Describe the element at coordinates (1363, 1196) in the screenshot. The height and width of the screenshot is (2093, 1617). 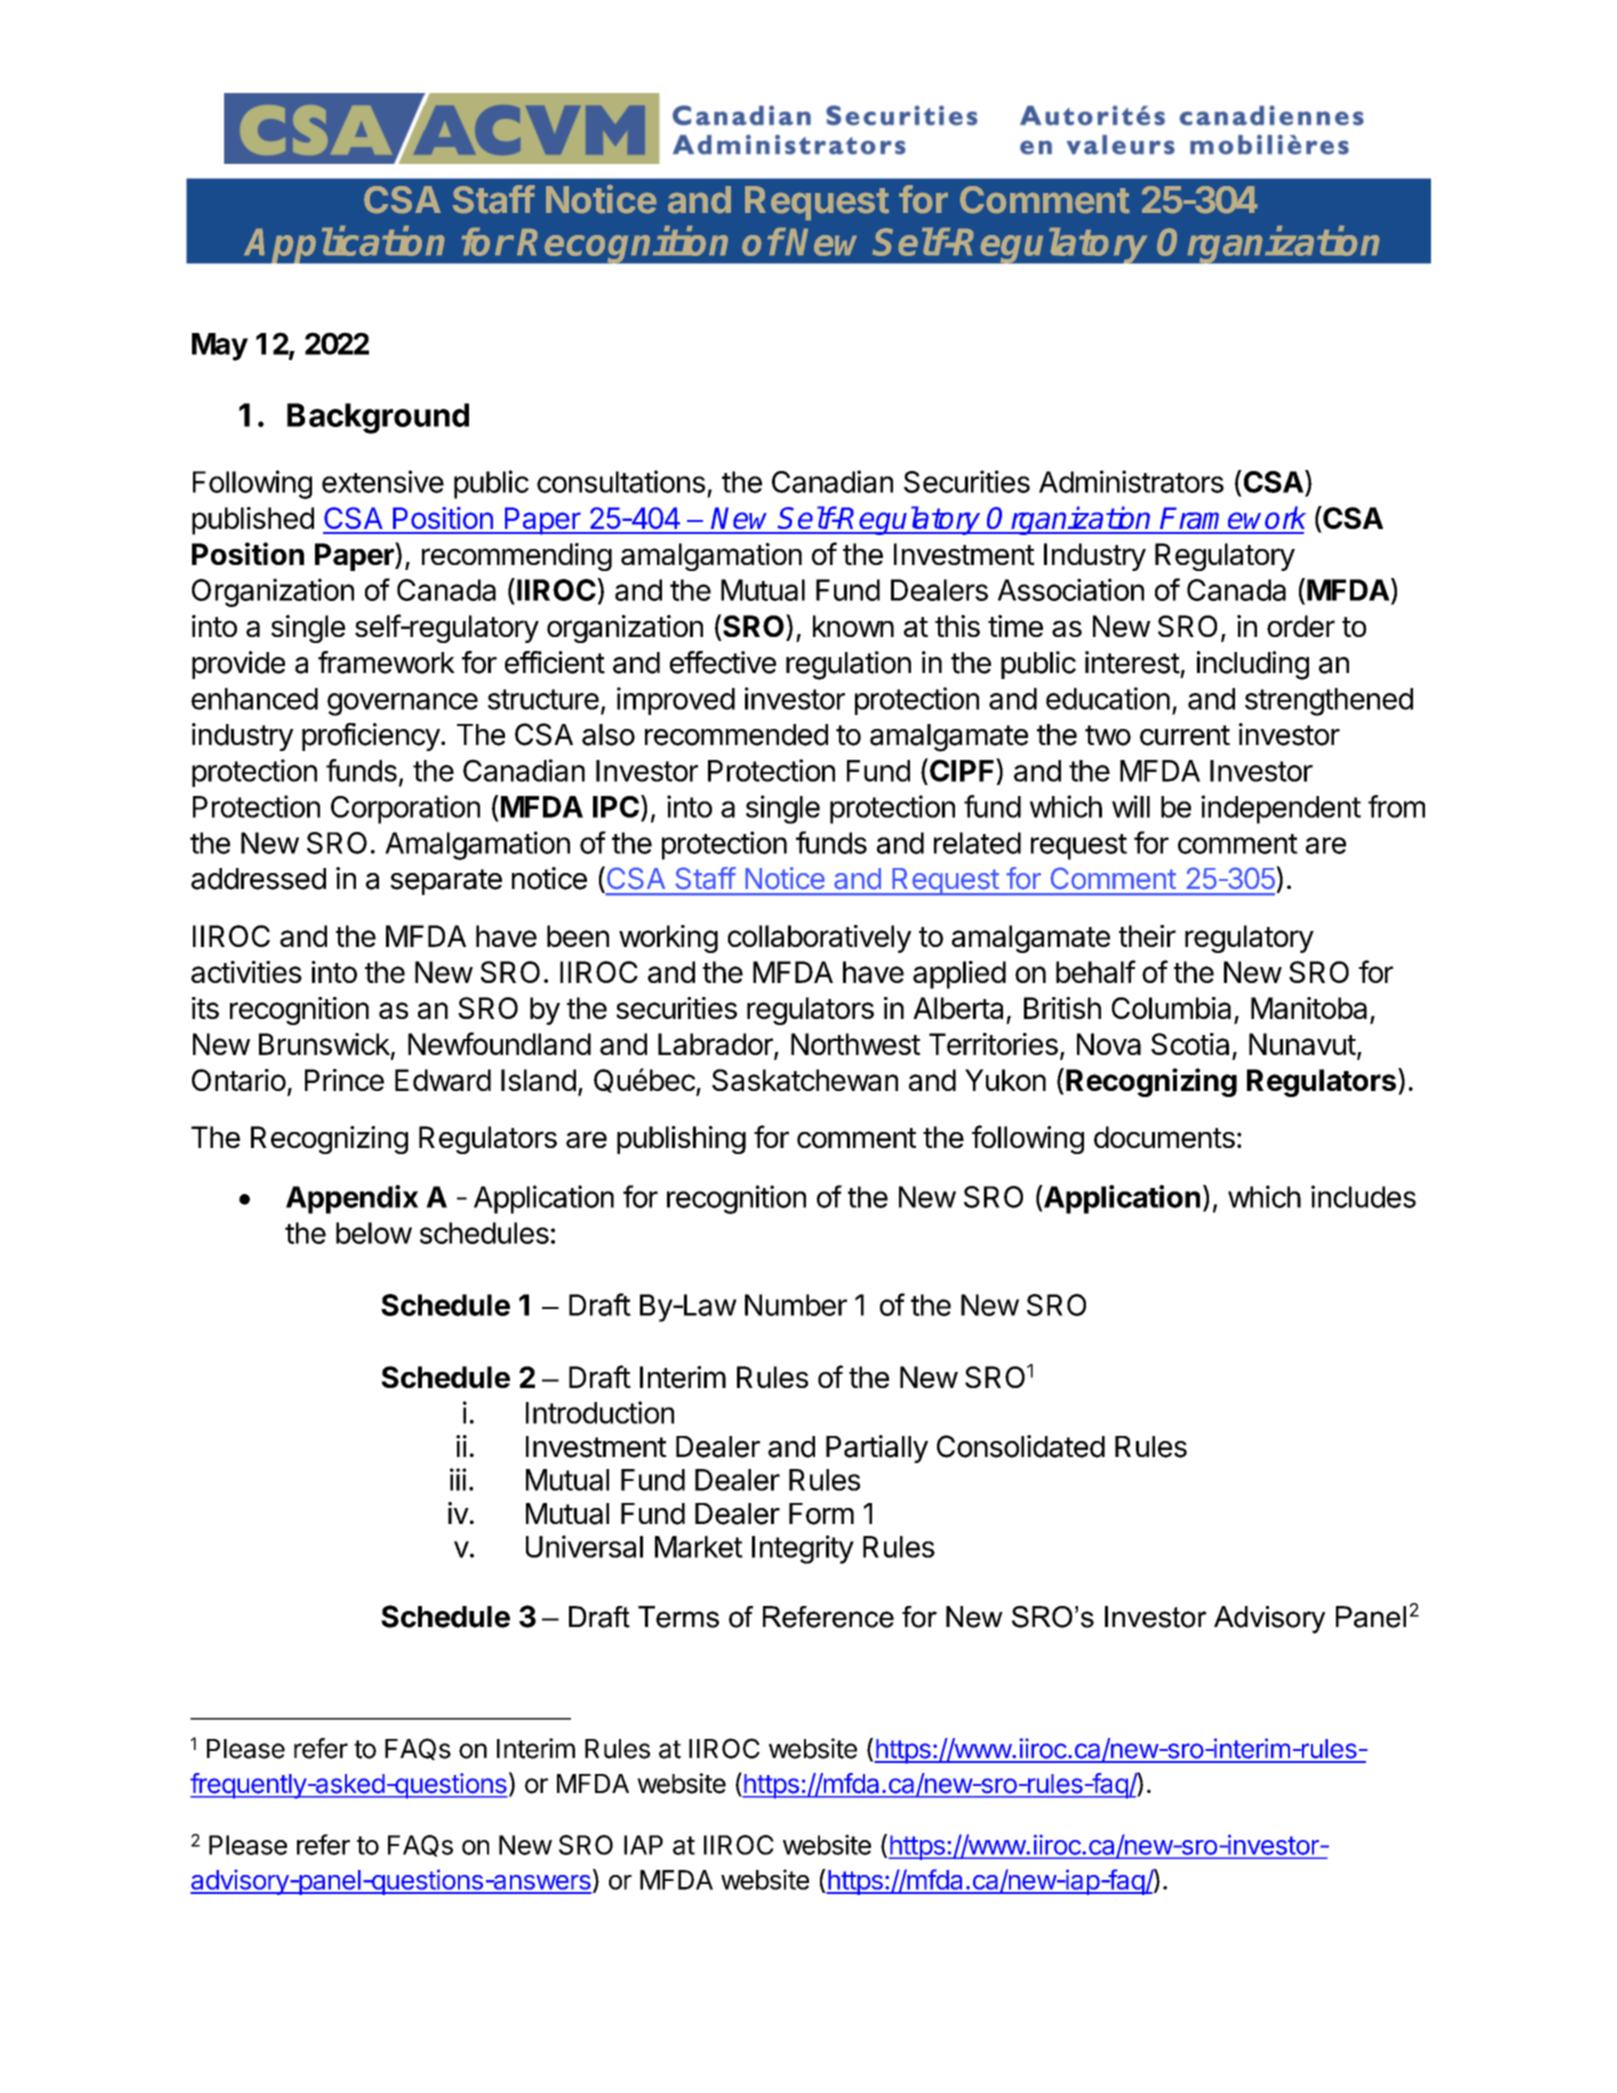
I see `includes` at that location.
